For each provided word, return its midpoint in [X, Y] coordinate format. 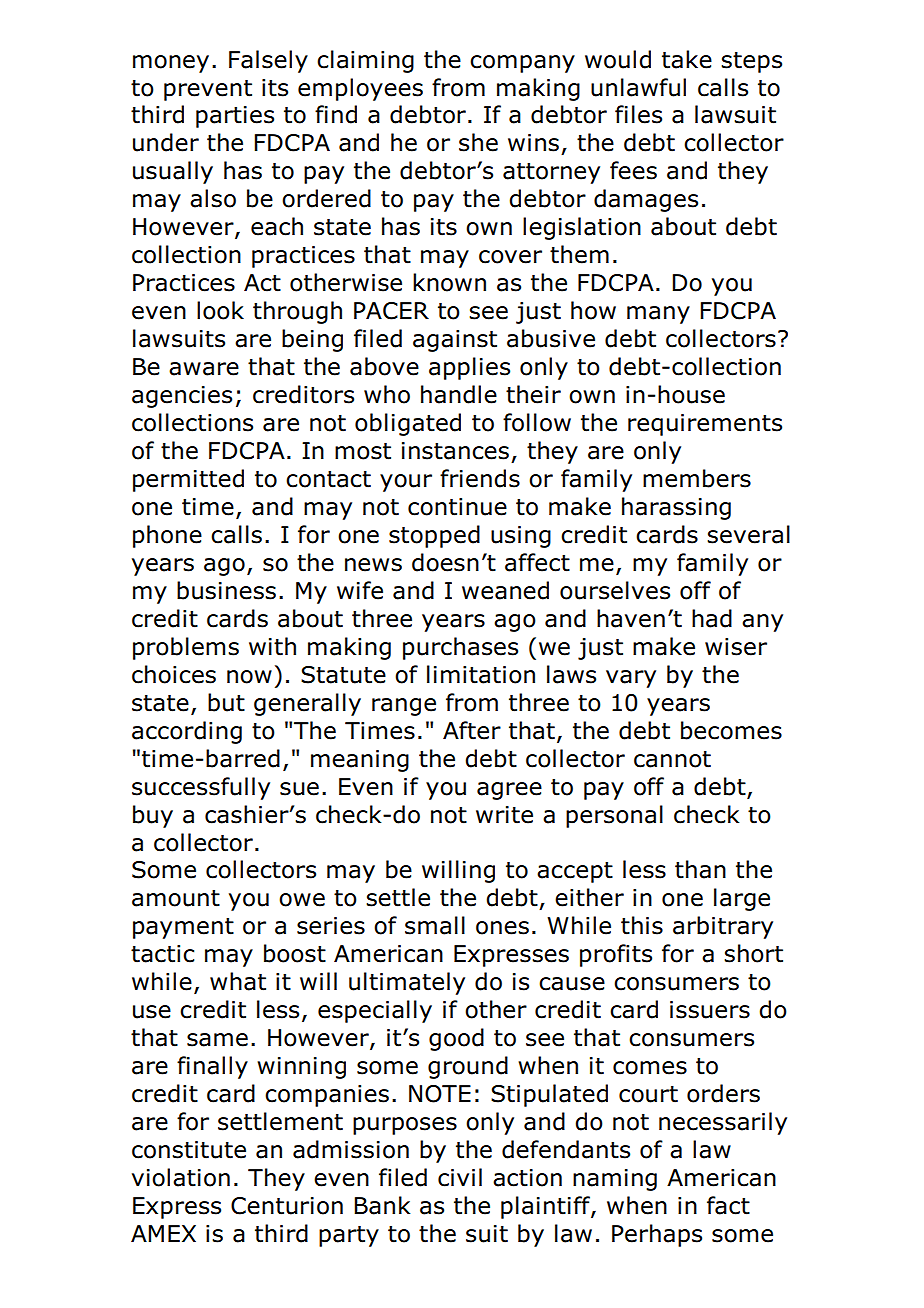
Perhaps [657, 1235]
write [504, 815]
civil [460, 1177]
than [700, 869]
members [697, 478]
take [687, 59]
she [478, 142]
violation [181, 1177]
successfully [201, 788]
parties [235, 117]
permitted [188, 480]
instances [455, 451]
